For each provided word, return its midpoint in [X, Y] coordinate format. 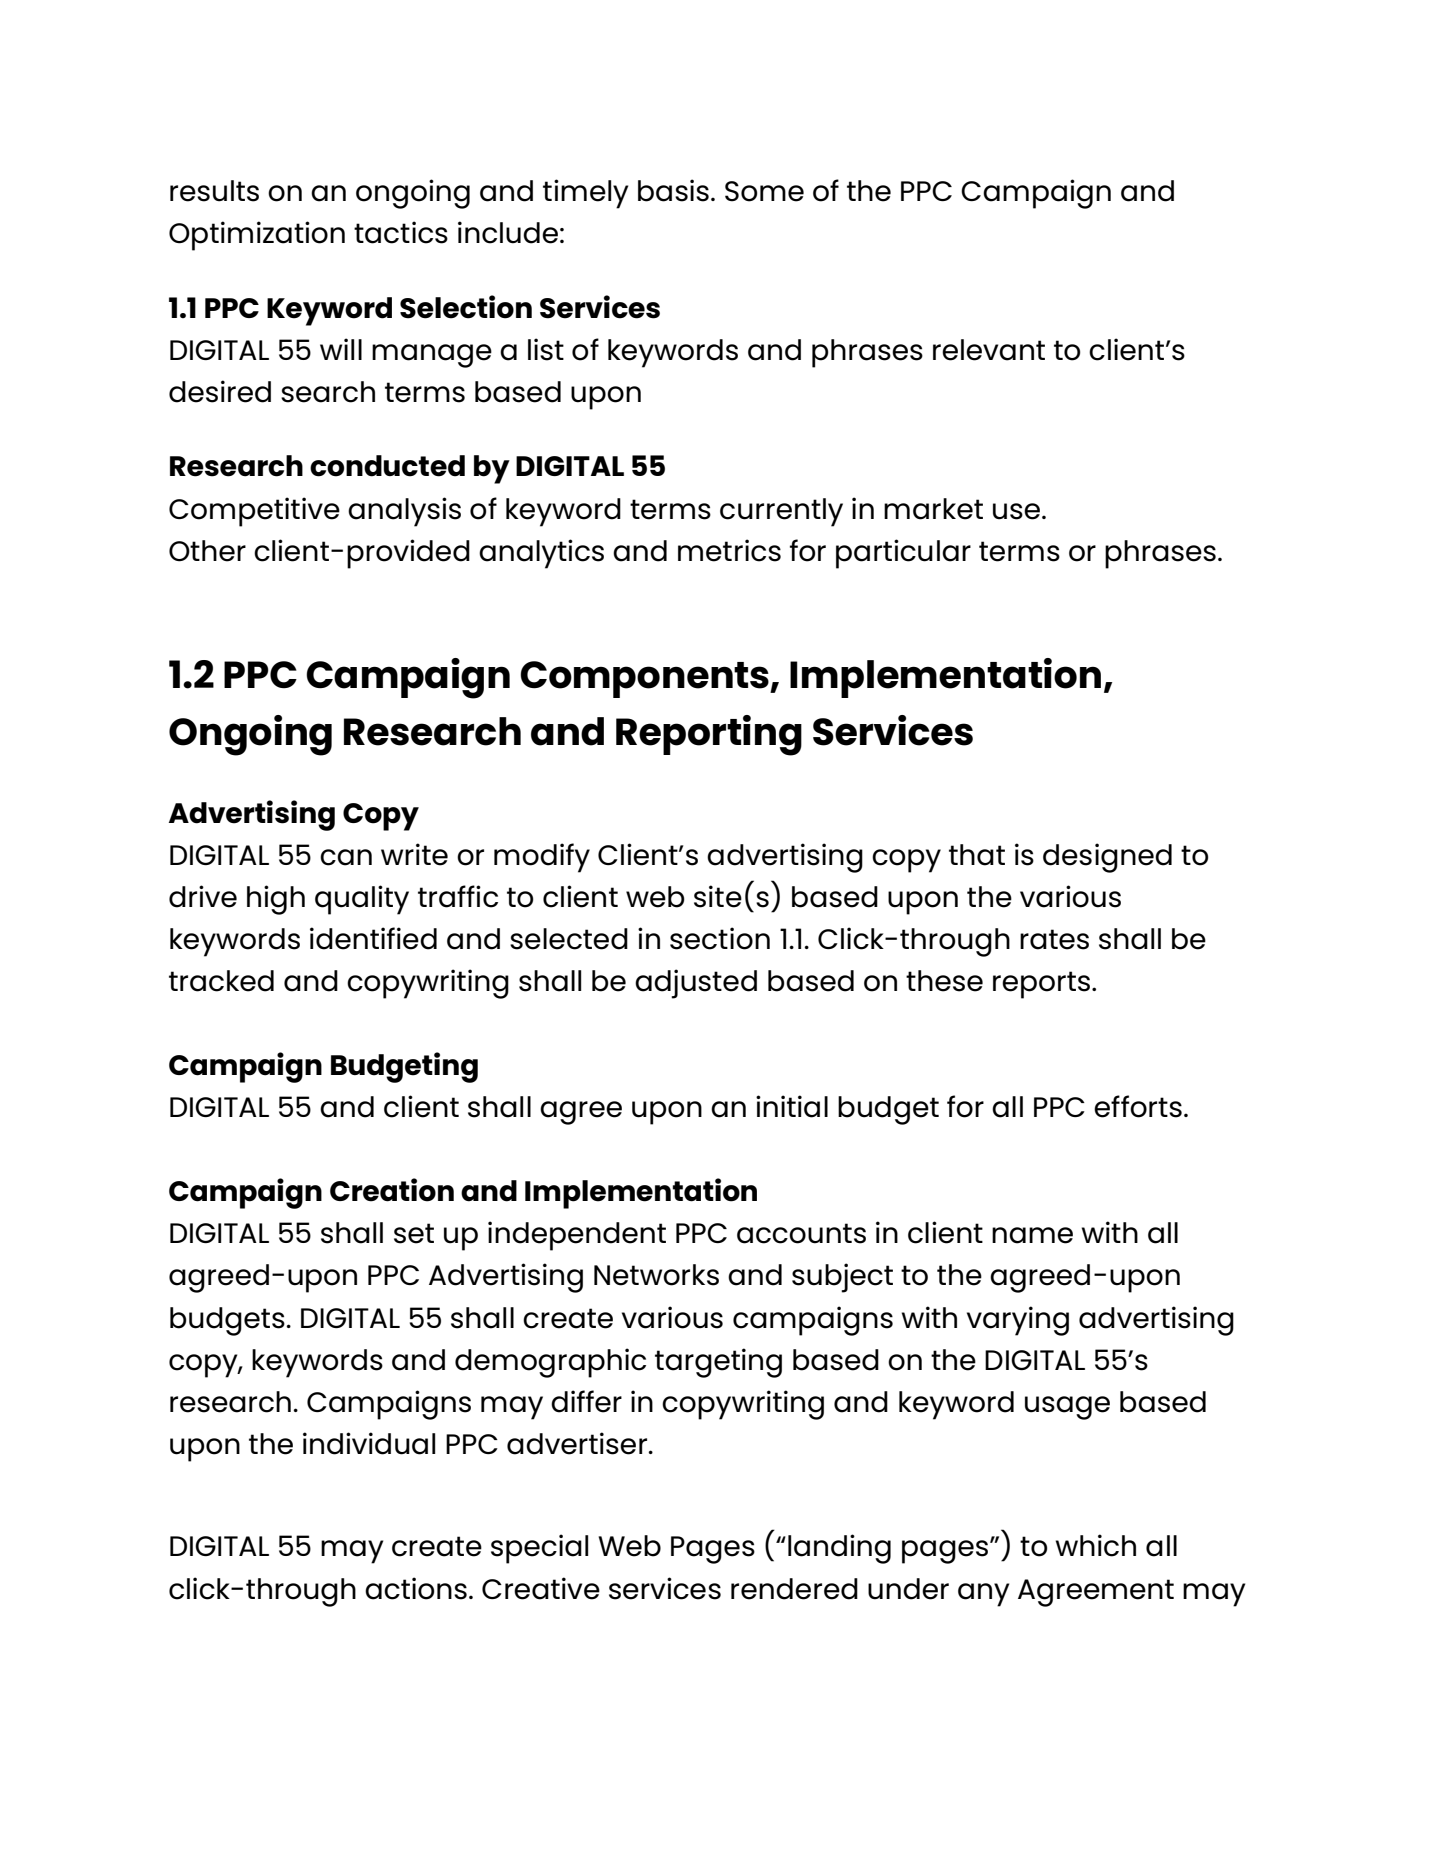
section [720, 938]
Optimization [257, 236]
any [983, 1595]
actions [416, 1588]
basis [673, 190]
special [539, 1549]
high [276, 900]
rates [1054, 939]
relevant [989, 350]
